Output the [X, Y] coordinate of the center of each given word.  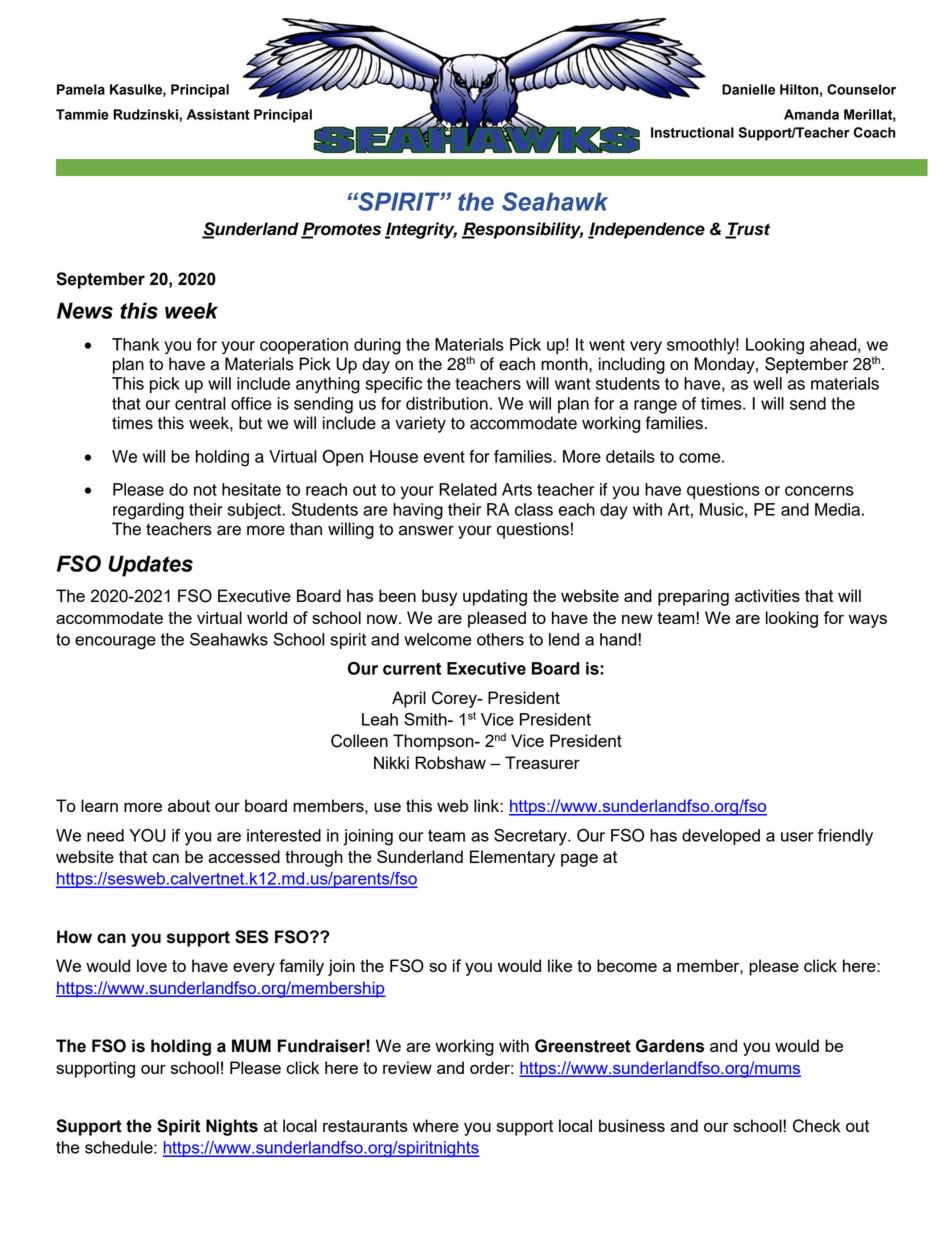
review [407, 1067]
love [152, 965]
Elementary [512, 858]
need [105, 835]
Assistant [218, 114]
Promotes [341, 230]
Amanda [811, 114]
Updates [150, 566]
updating [495, 597]
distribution [447, 403]
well [767, 383]
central [200, 403]
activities [767, 595]
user [797, 837]
